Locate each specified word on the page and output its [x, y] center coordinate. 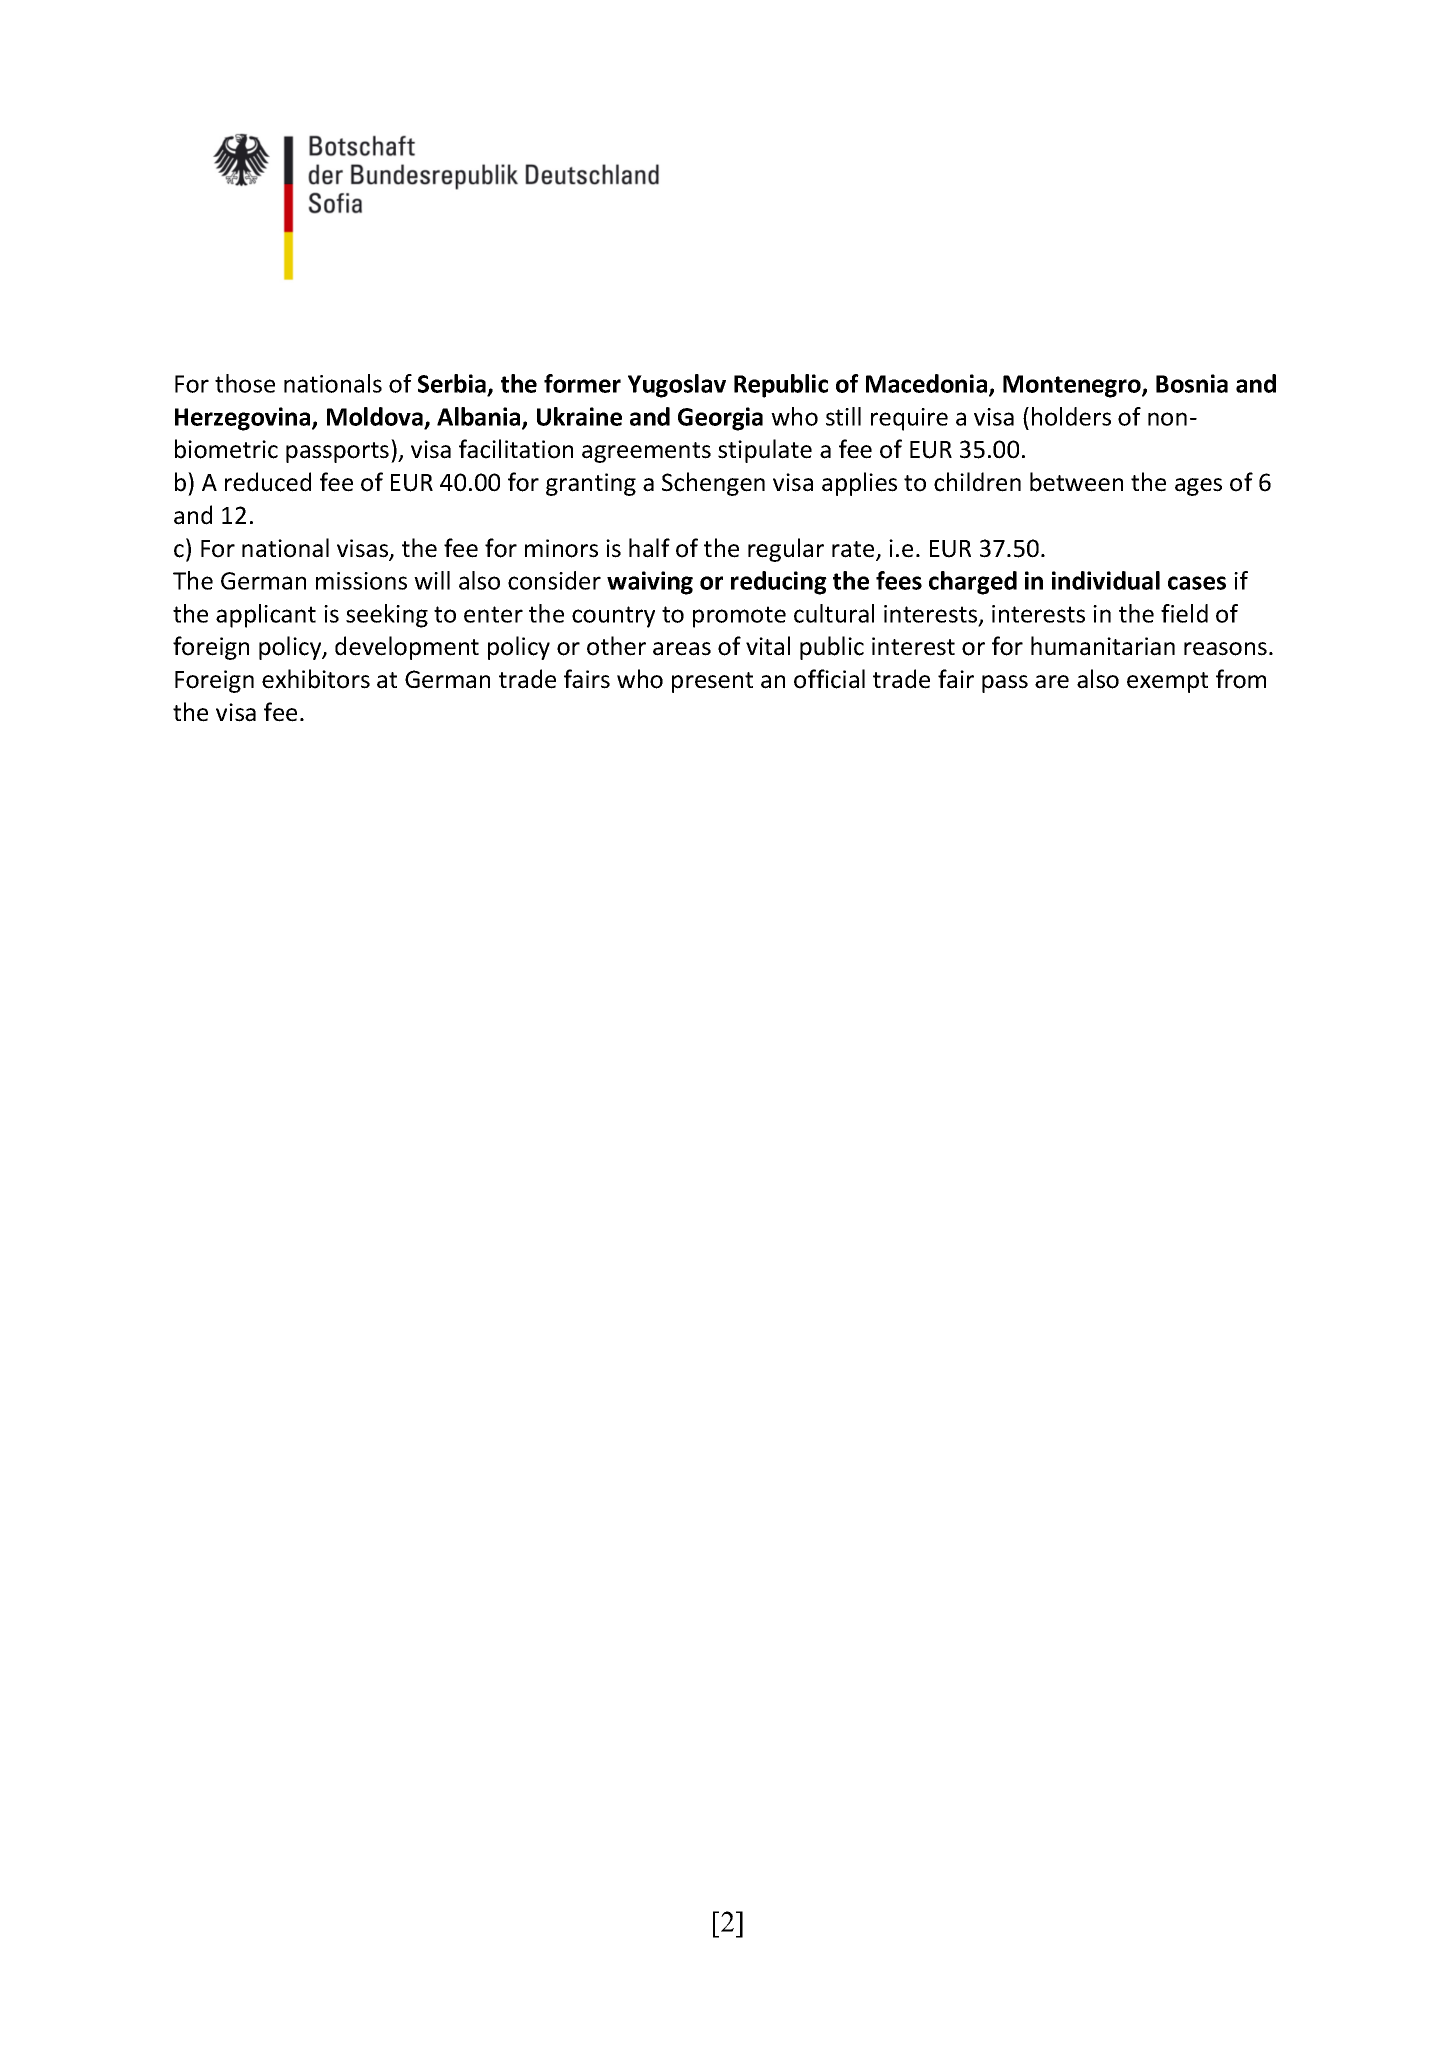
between [1076, 482]
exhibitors [316, 679]
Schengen [713, 484]
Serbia [452, 383]
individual [1106, 580]
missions [361, 581]
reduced [268, 482]
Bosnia [1192, 383]
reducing [779, 583]
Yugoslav [677, 386]
